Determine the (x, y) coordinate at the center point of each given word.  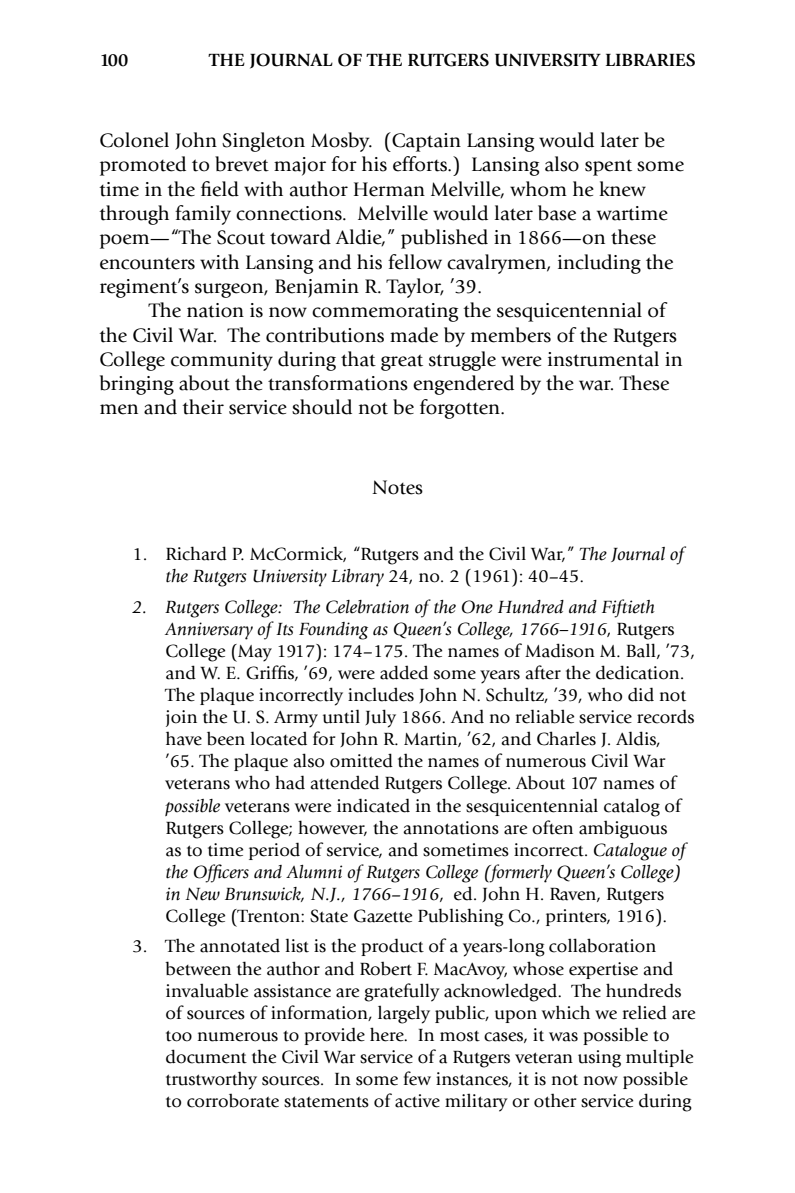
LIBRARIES (650, 60)
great (402, 362)
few (417, 1078)
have (184, 738)
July (380, 718)
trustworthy (211, 1080)
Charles (566, 738)
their (203, 407)
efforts (421, 164)
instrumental (603, 359)
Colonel (134, 140)
